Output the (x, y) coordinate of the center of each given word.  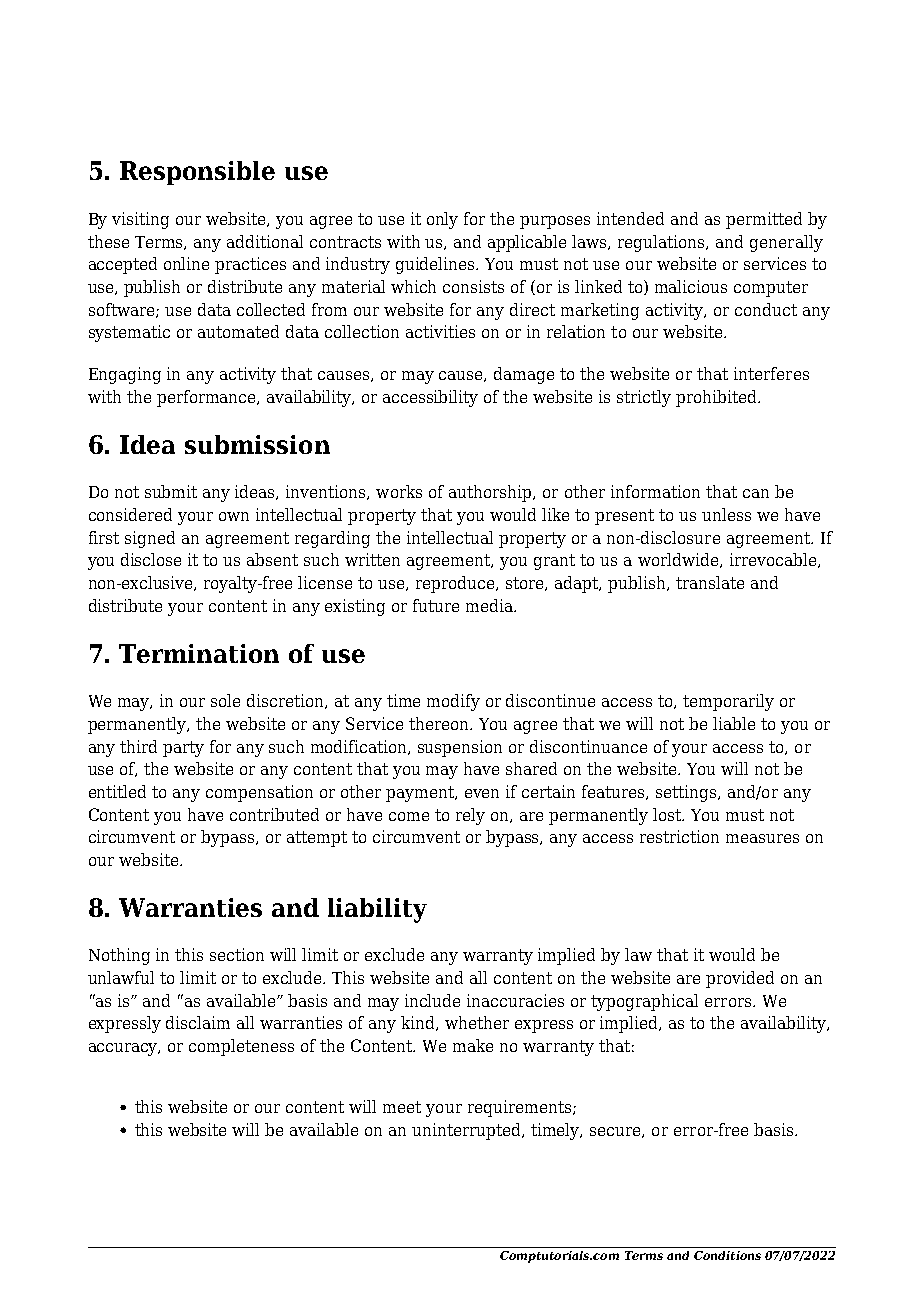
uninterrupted (468, 1131)
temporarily (728, 702)
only (442, 220)
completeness (241, 1047)
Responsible (197, 173)
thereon (440, 723)
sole (225, 700)
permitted (764, 220)
